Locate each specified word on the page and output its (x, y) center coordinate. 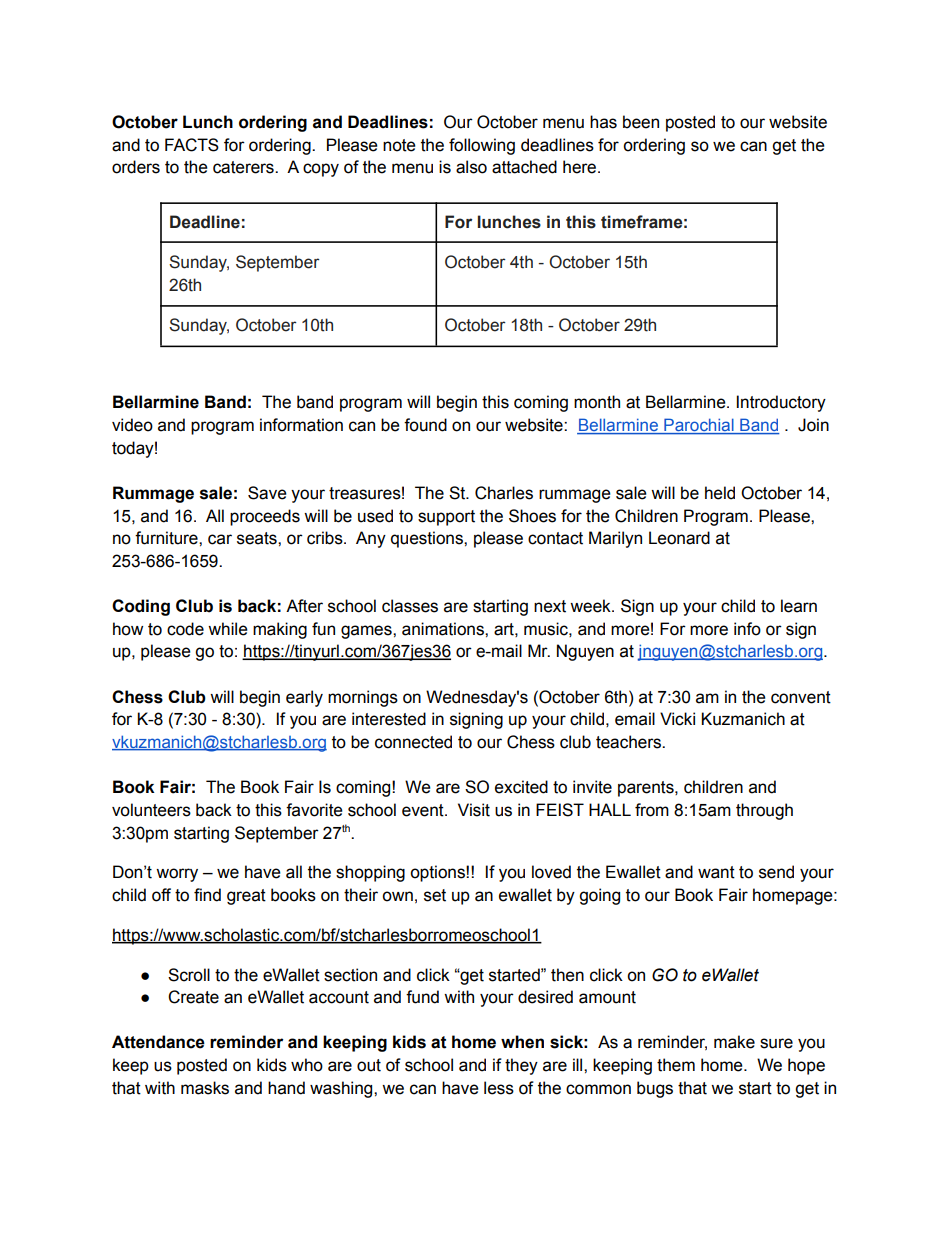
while (228, 629)
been (641, 122)
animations (444, 629)
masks (205, 1088)
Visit (474, 810)
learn (799, 606)
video (132, 425)
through (764, 811)
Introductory (781, 403)
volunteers (151, 810)
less (499, 1088)
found (425, 425)
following (482, 146)
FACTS (192, 145)
